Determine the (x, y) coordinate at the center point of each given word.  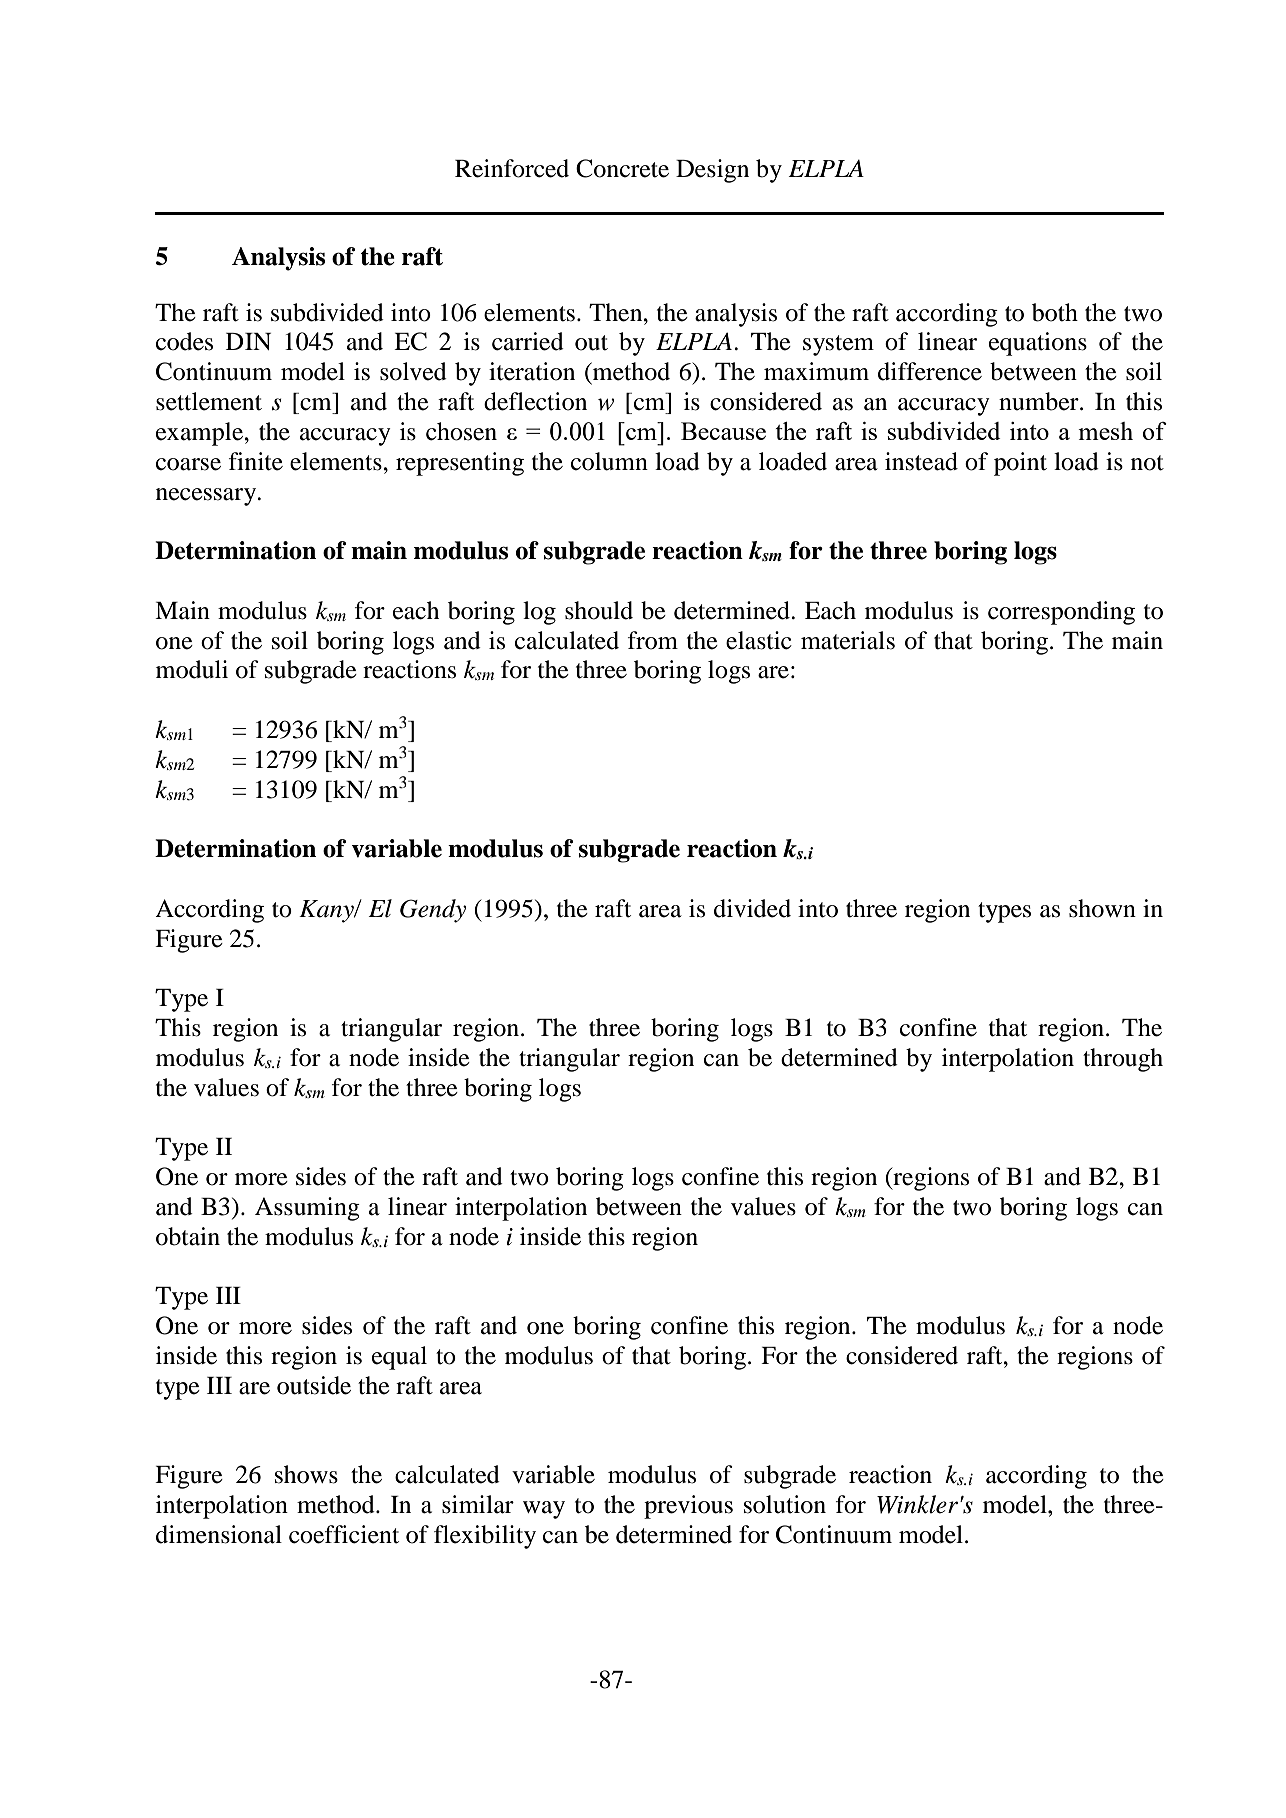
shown (1102, 908)
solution (785, 1504)
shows (306, 1474)
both (1055, 312)
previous (688, 1507)
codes (184, 341)
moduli (192, 669)
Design (712, 171)
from (653, 640)
